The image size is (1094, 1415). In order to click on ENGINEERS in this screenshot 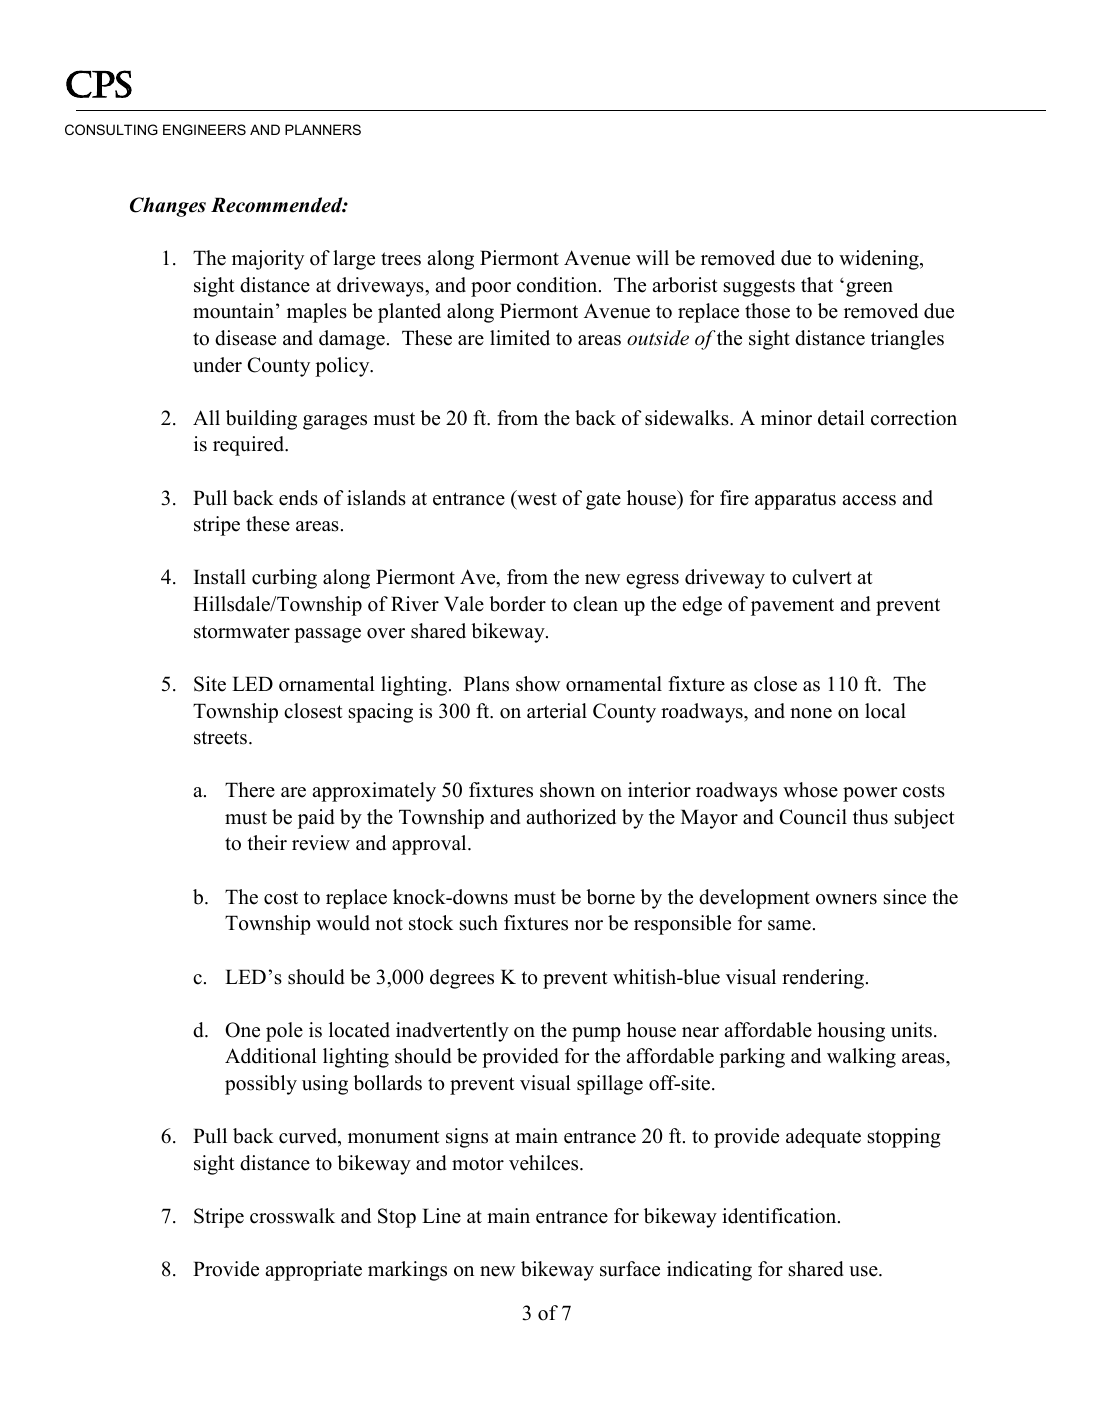, I will do `click(204, 129)`.
